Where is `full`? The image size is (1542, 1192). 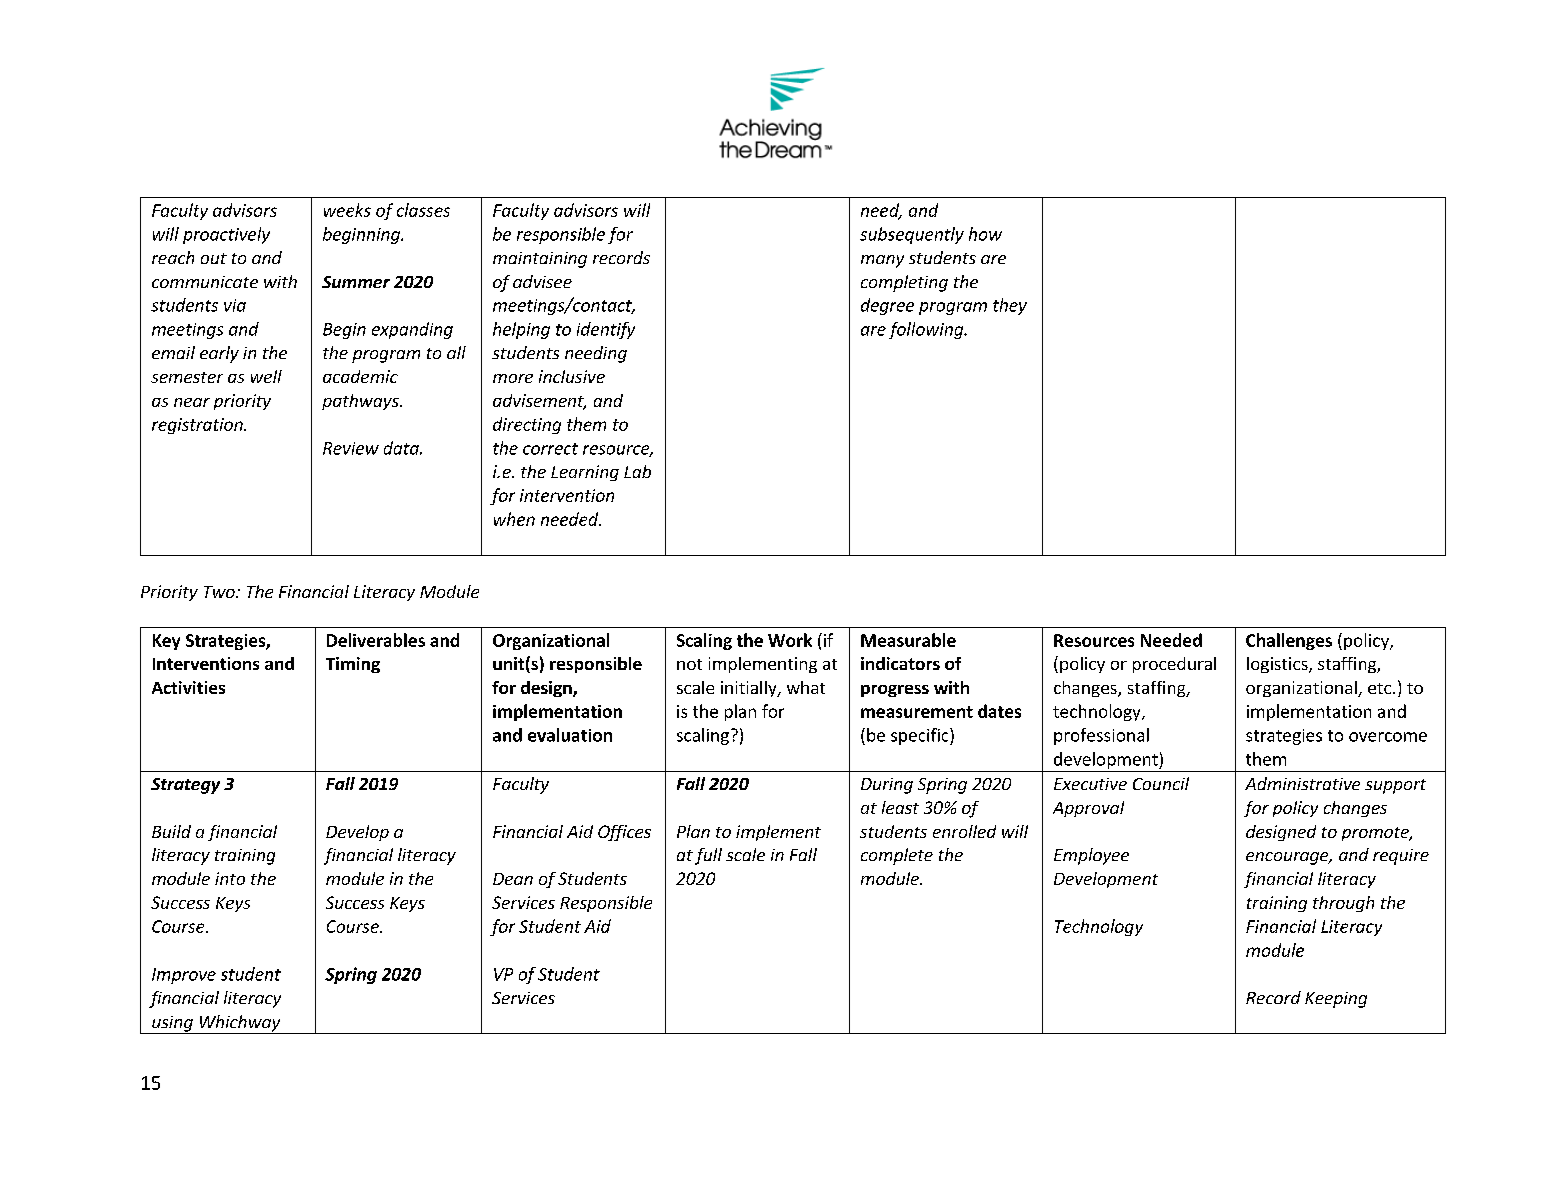 full is located at coordinates (708, 856).
